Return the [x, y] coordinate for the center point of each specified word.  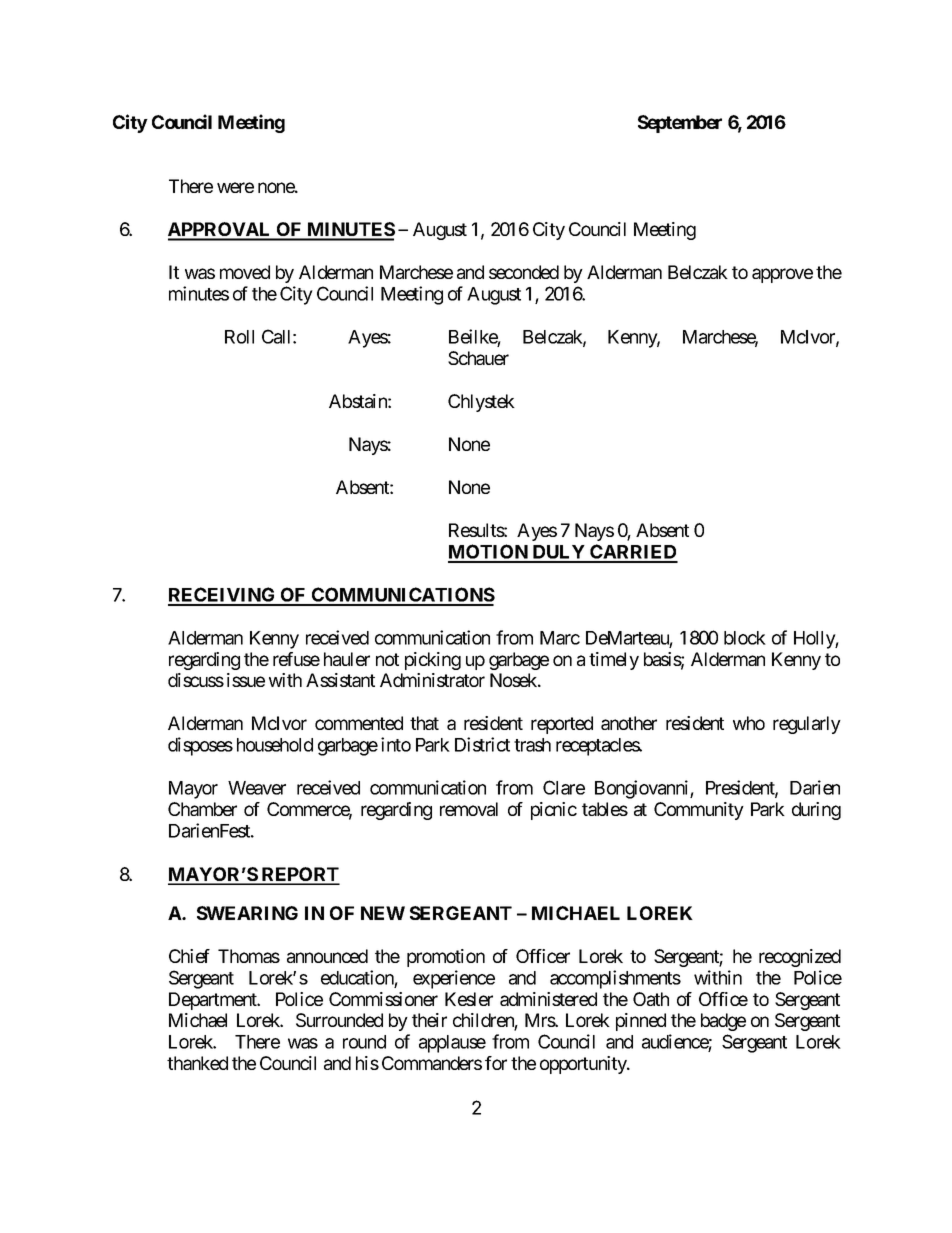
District [482, 744]
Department [214, 1001]
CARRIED [633, 553]
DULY [558, 553]
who [749, 723]
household [275, 745]
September [680, 124]
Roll [239, 337]
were [235, 187]
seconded [524, 272]
